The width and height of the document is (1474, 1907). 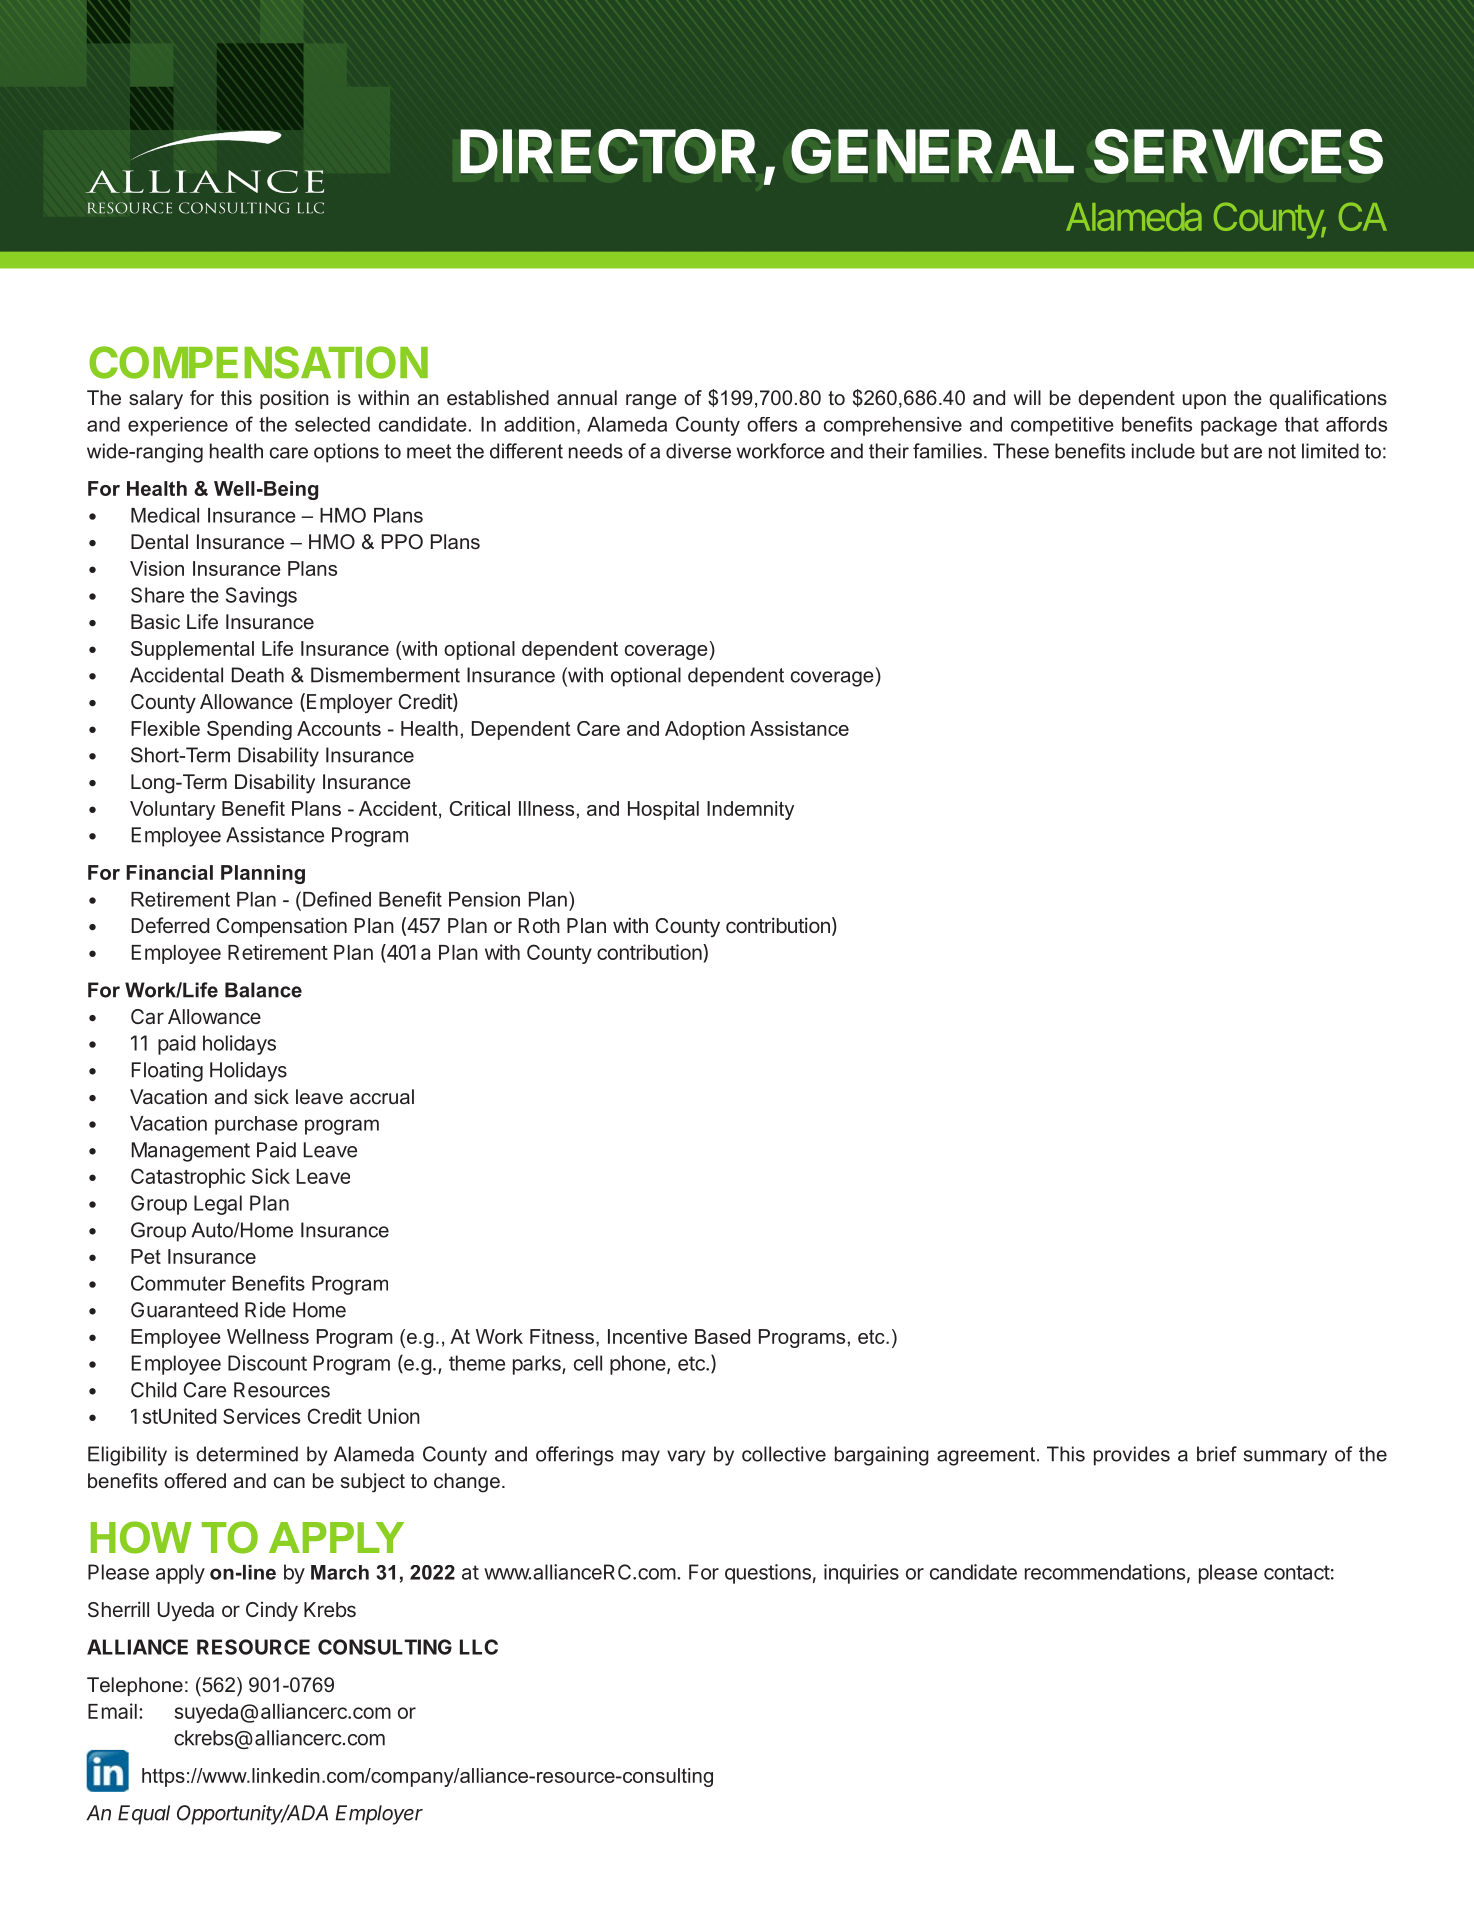 I want to click on Roth, so click(x=539, y=925).
